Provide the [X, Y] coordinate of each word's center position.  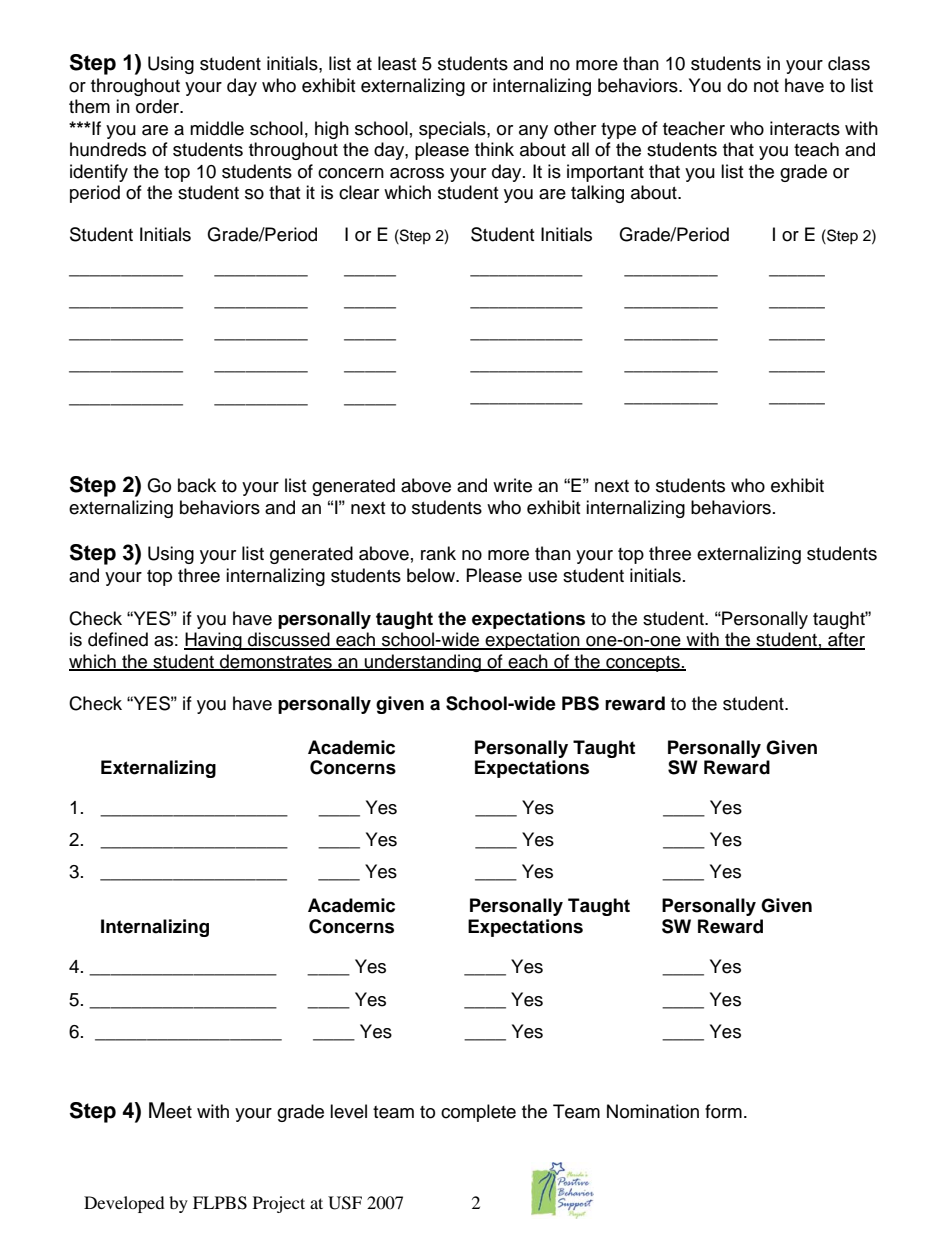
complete [478, 1113]
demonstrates [276, 662]
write [512, 485]
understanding [423, 663]
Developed [124, 1204]
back [197, 485]
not [766, 86]
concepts [643, 664]
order [159, 106]
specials [453, 130]
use [543, 577]
